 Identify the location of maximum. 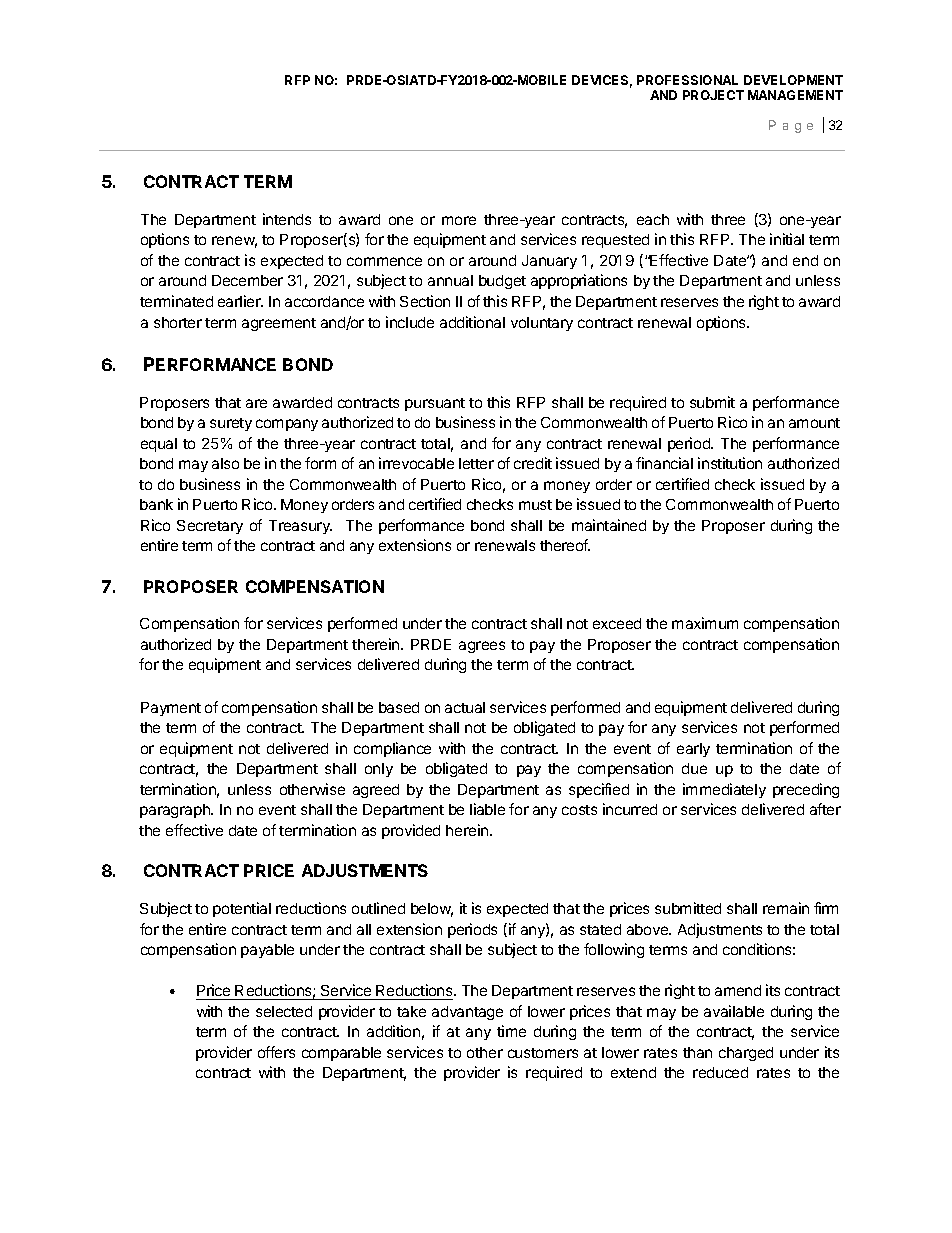
(705, 623).
